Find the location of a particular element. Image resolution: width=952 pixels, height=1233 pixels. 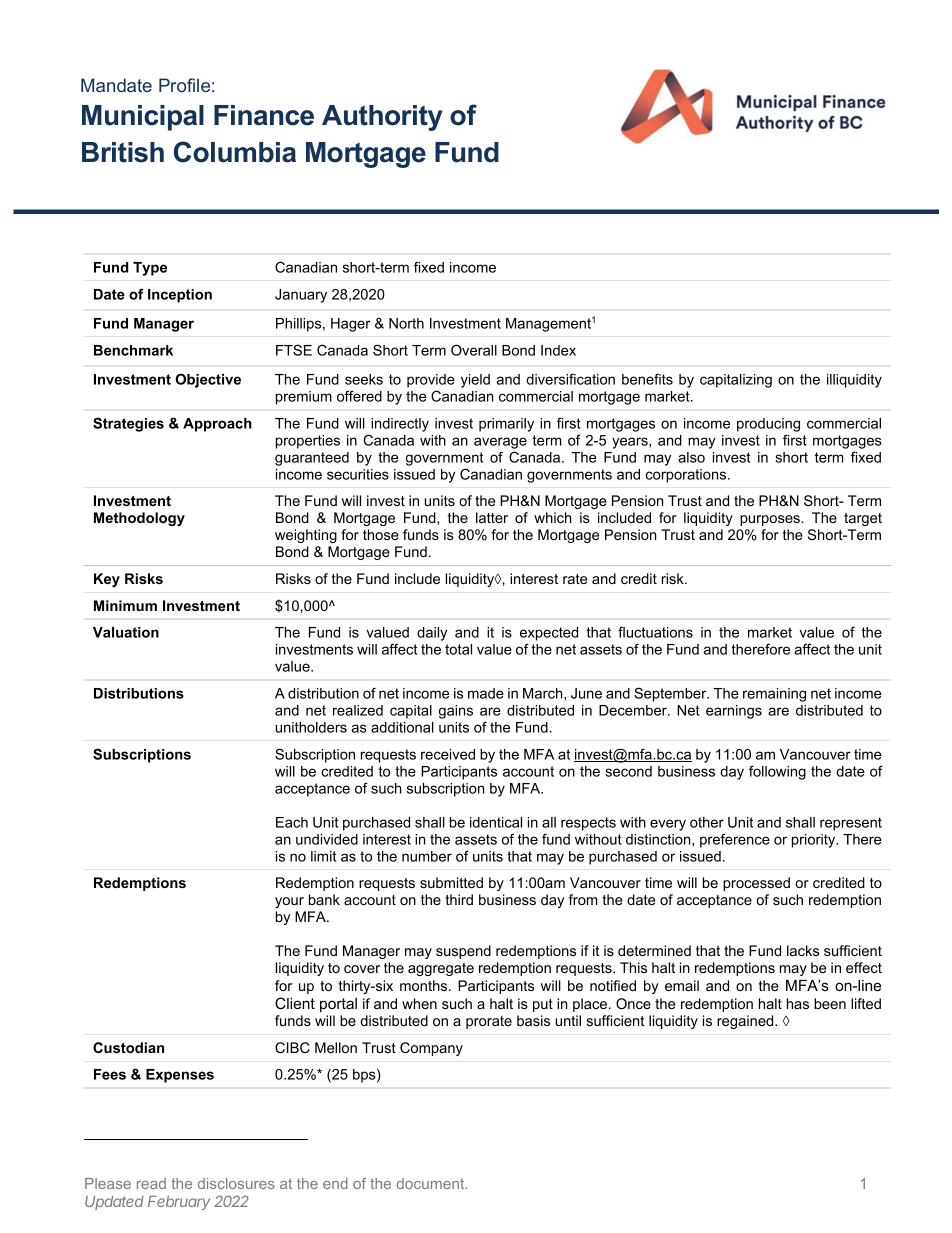

yield is located at coordinates (475, 381).
